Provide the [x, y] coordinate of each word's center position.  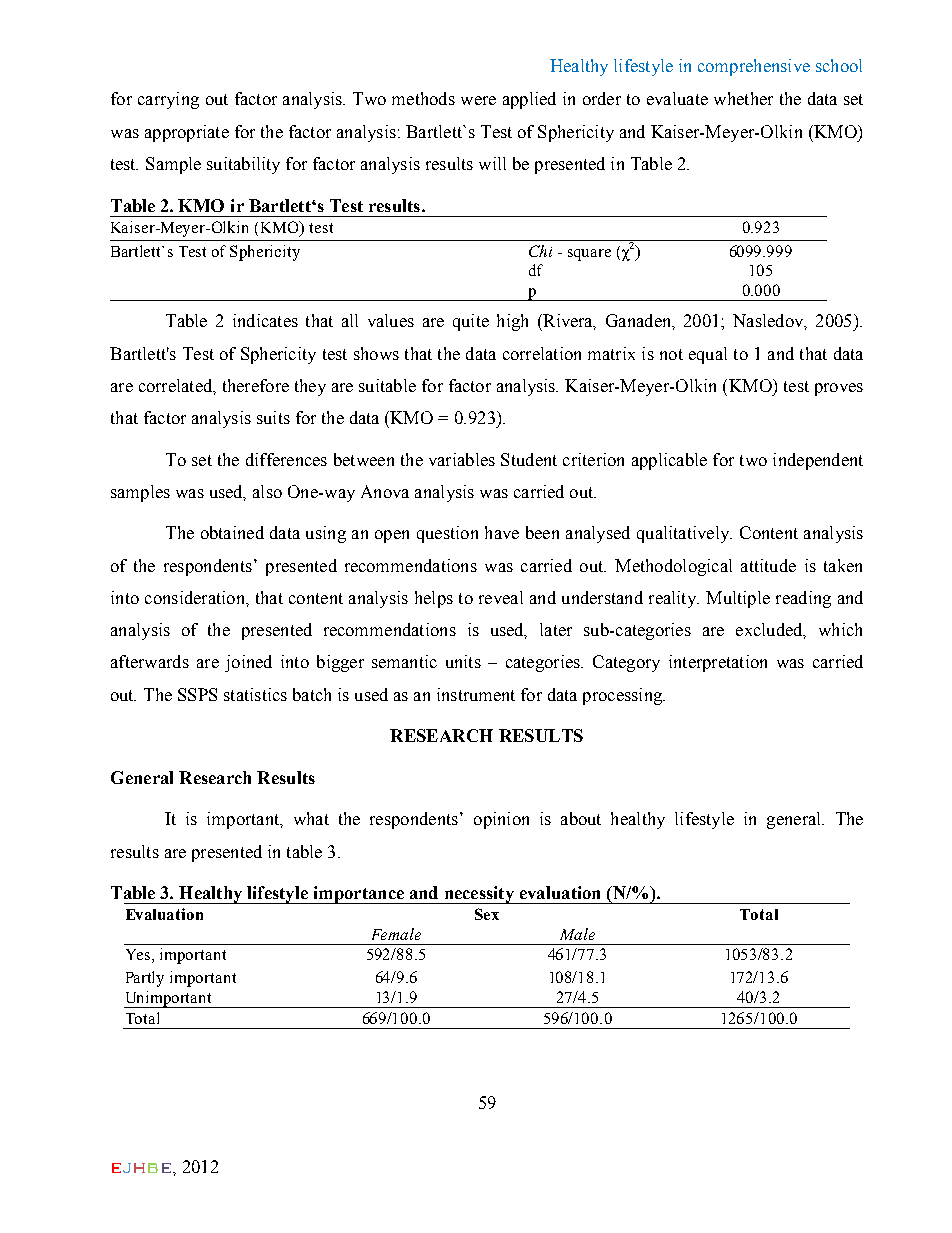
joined [248, 663]
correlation [542, 353]
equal [708, 355]
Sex [487, 914]
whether [743, 98]
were [478, 100]
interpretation [718, 663]
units [463, 661]
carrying [168, 100]
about [581, 818]
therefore [256, 385]
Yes [139, 956]
